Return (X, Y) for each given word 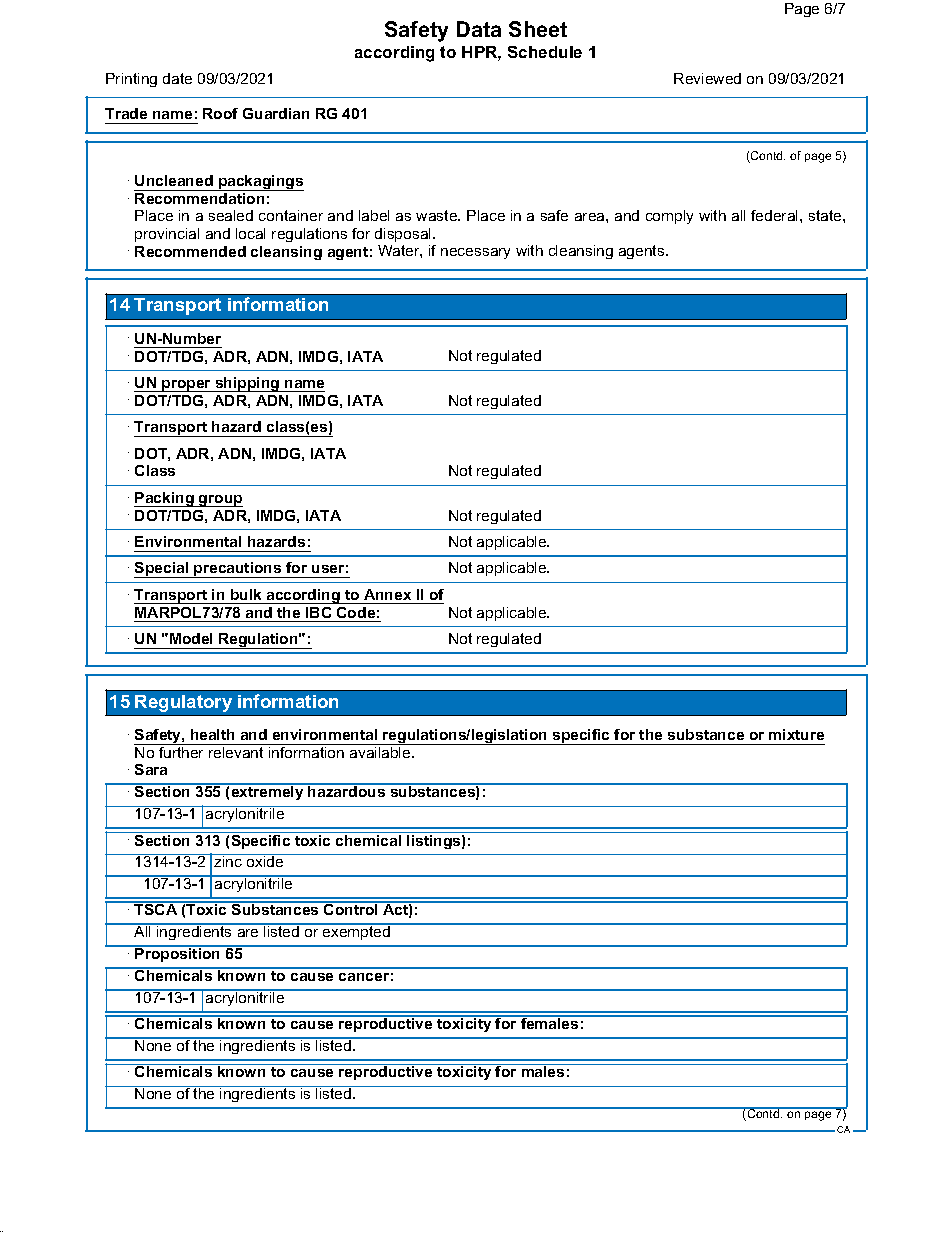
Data (479, 29)
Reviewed (707, 78)
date (177, 78)
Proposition (178, 954)
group (220, 501)
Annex (387, 594)
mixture (796, 734)
